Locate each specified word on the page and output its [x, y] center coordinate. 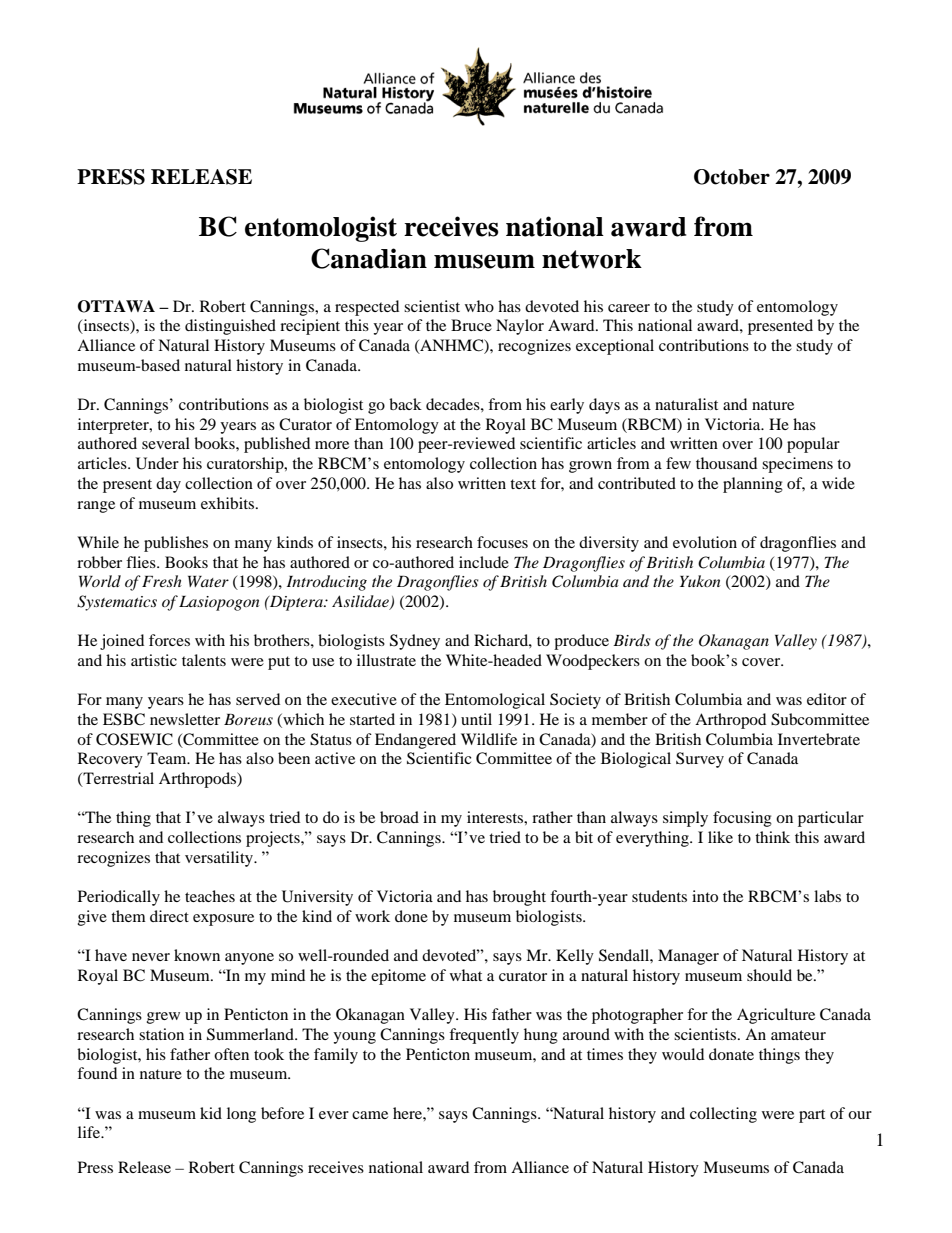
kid [211, 1113]
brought [519, 898]
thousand [726, 463]
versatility [220, 859]
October [732, 177]
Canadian [369, 258]
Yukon [700, 581]
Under [157, 463]
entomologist [321, 229]
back [405, 404]
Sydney [415, 642]
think [772, 837]
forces [169, 640]
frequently [484, 1036]
